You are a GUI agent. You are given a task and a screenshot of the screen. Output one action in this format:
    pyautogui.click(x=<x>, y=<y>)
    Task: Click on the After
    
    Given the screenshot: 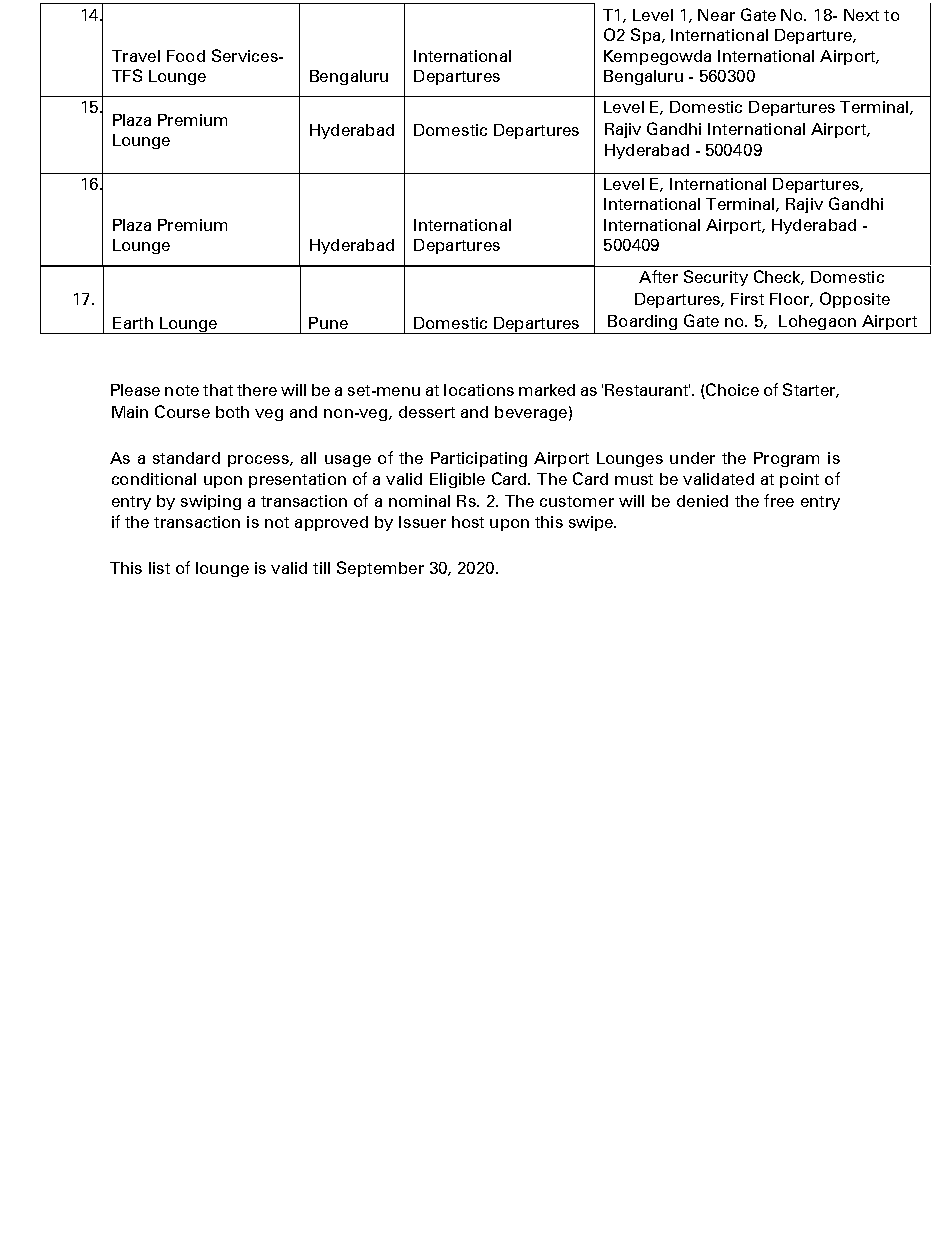 What is the action you would take?
    pyautogui.click(x=658, y=276)
